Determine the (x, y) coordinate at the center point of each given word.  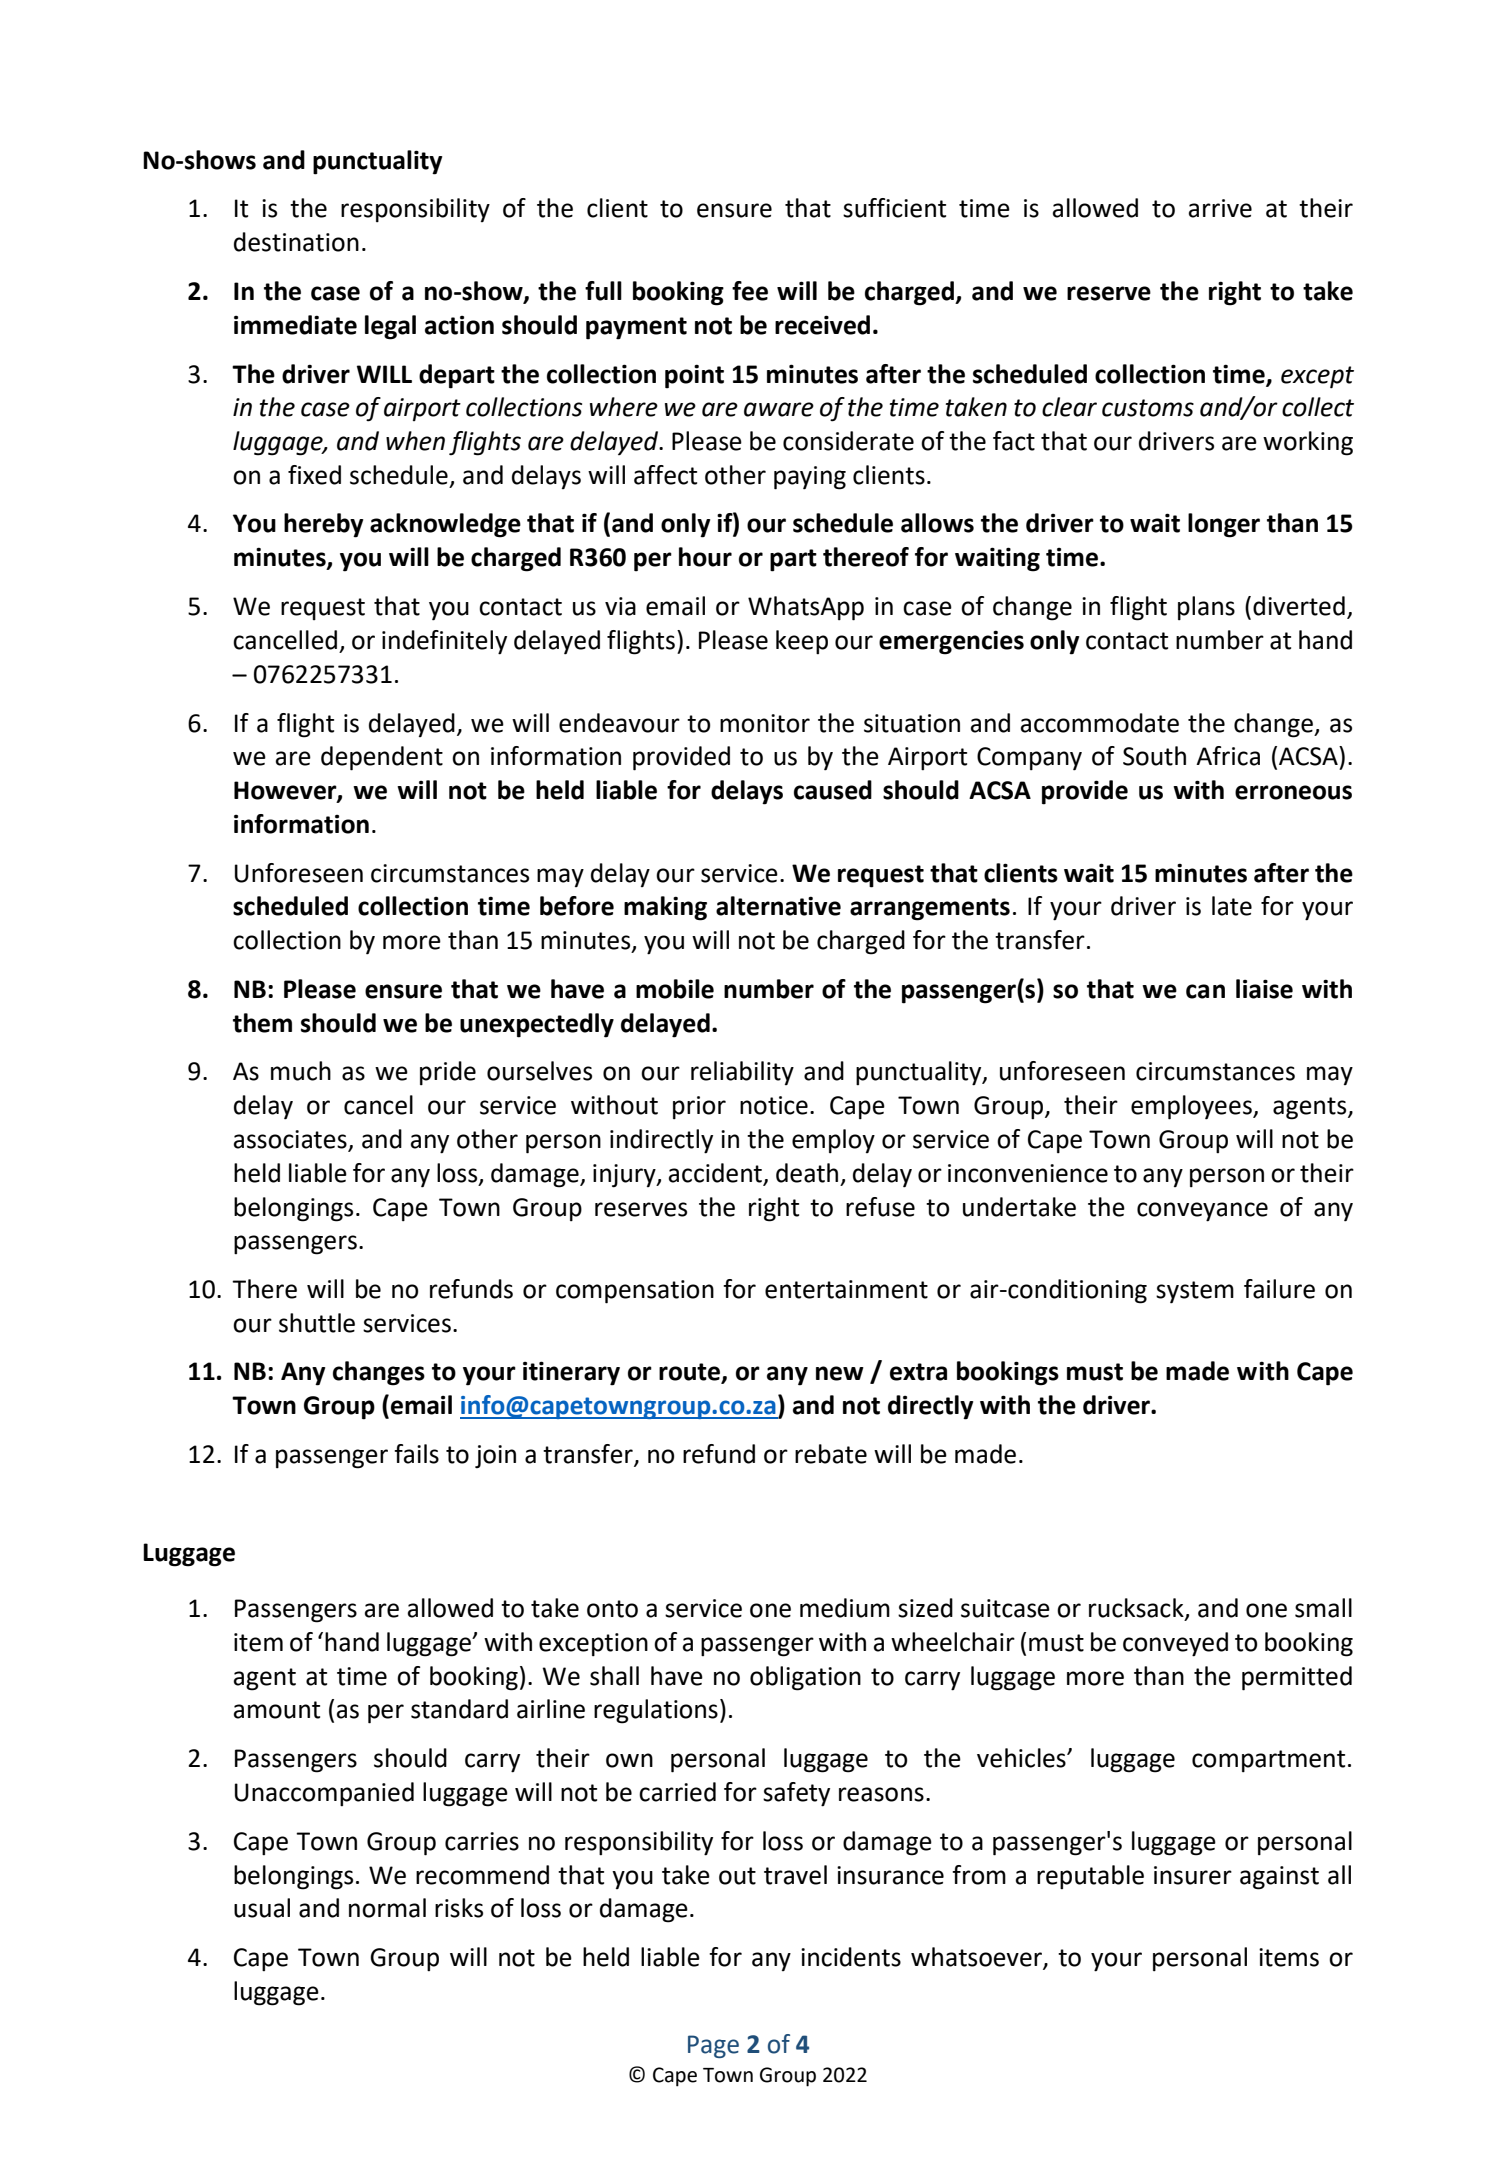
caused (833, 790)
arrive (1220, 208)
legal (390, 327)
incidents (851, 1957)
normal (387, 1908)
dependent (382, 758)
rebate (831, 1454)
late (1232, 906)
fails (416, 1454)
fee (750, 291)
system (1195, 1292)
